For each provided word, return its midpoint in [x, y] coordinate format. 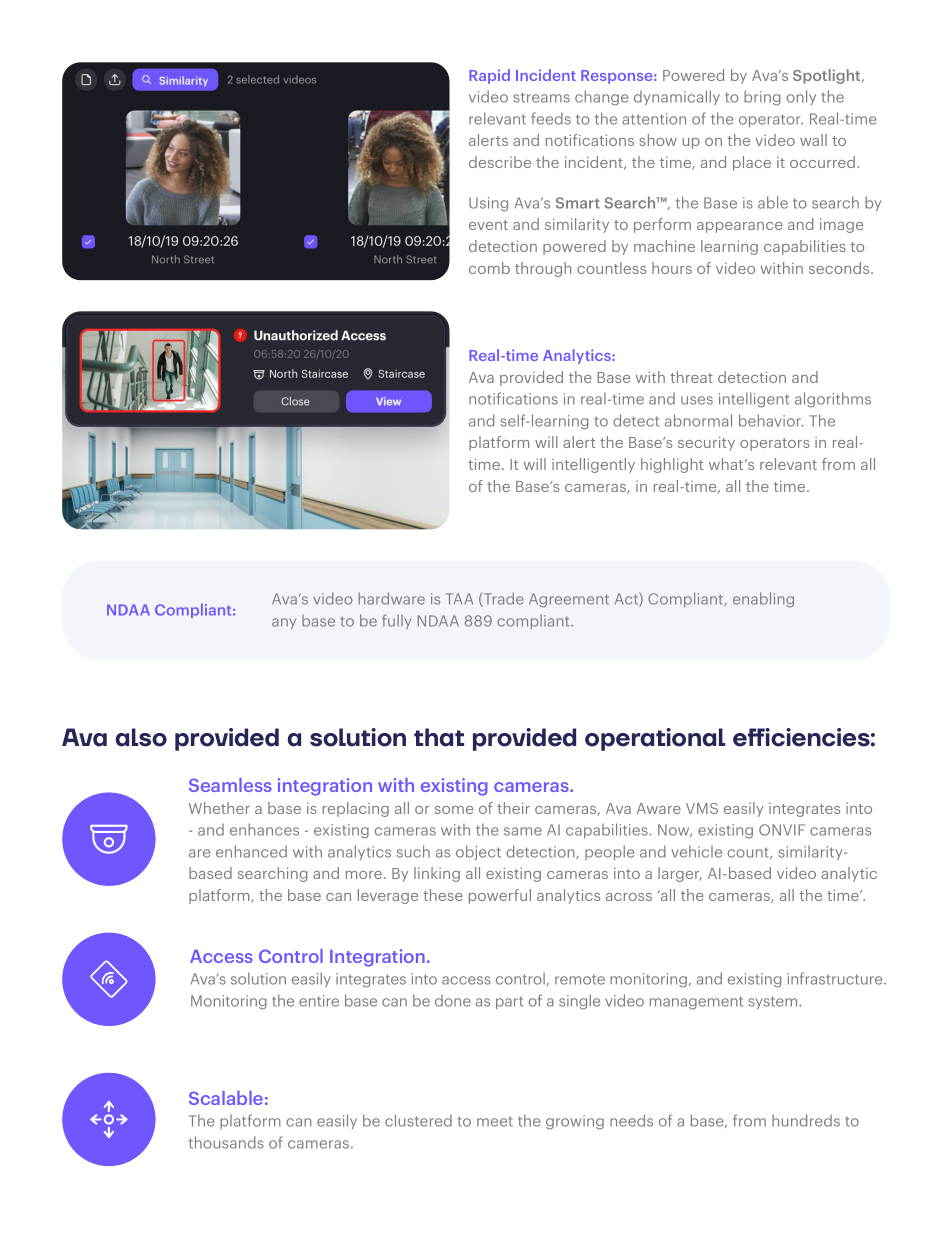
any [284, 623]
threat [691, 377]
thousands [226, 1142]
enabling [763, 600]
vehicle [696, 851]
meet [495, 1122]
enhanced [251, 851]
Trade [503, 599]
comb [489, 268]
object [478, 852]
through [543, 269]
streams [541, 97]
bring [762, 98]
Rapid [489, 76]
